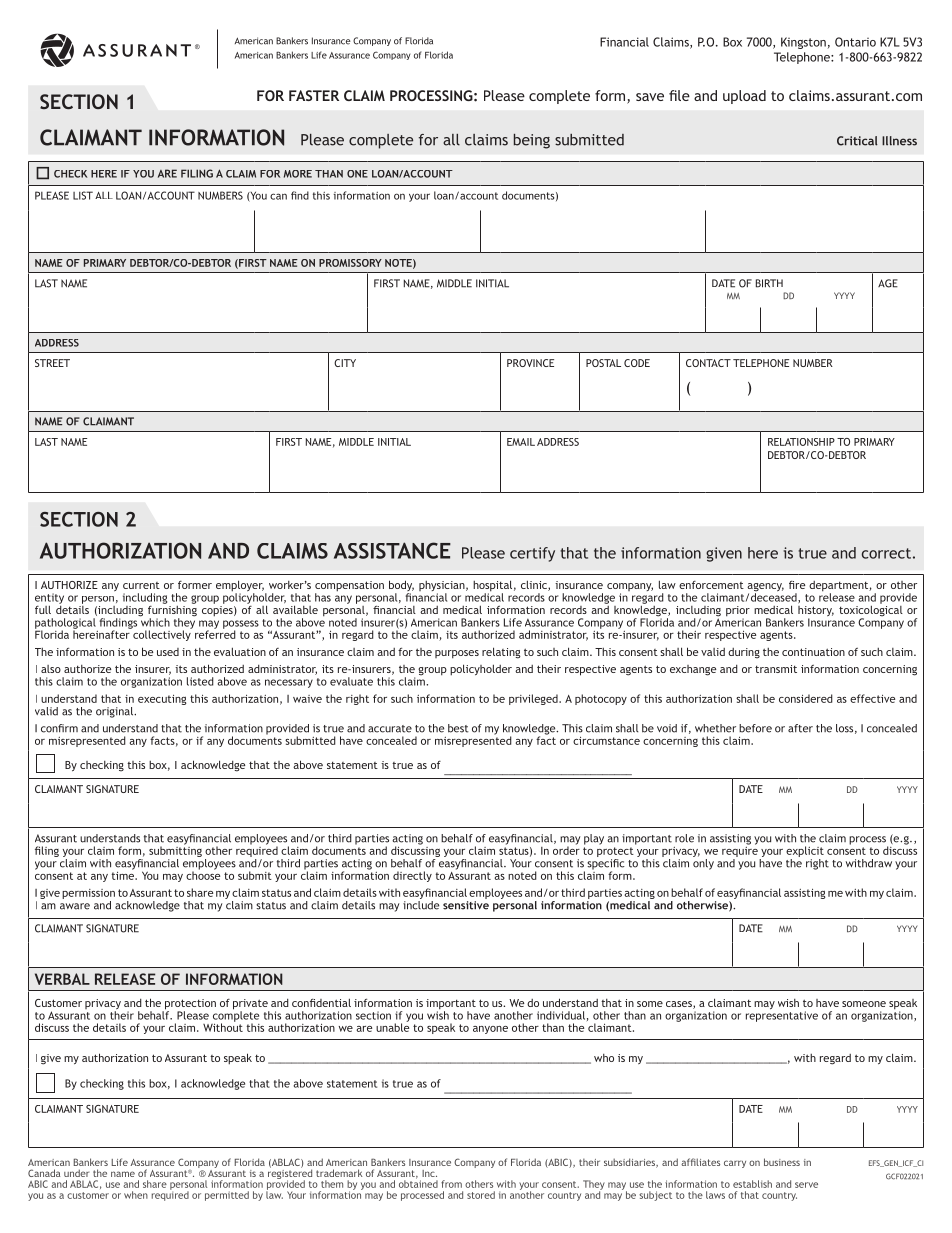  Describe the element at coordinates (136, 1195) in the document. I see `when` at that location.
